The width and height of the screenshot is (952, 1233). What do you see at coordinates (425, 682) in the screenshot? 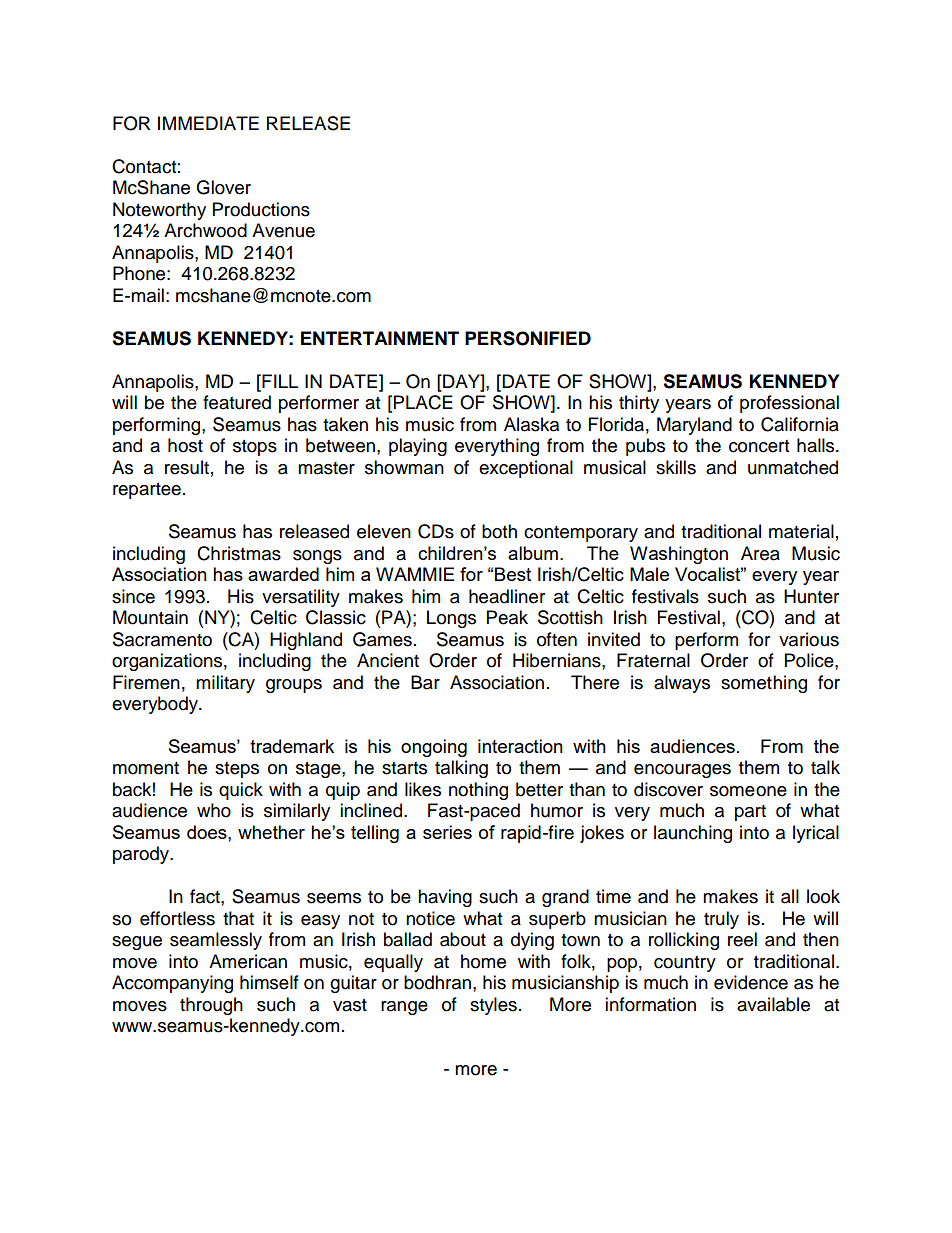
I see `Bar` at bounding box center [425, 682].
